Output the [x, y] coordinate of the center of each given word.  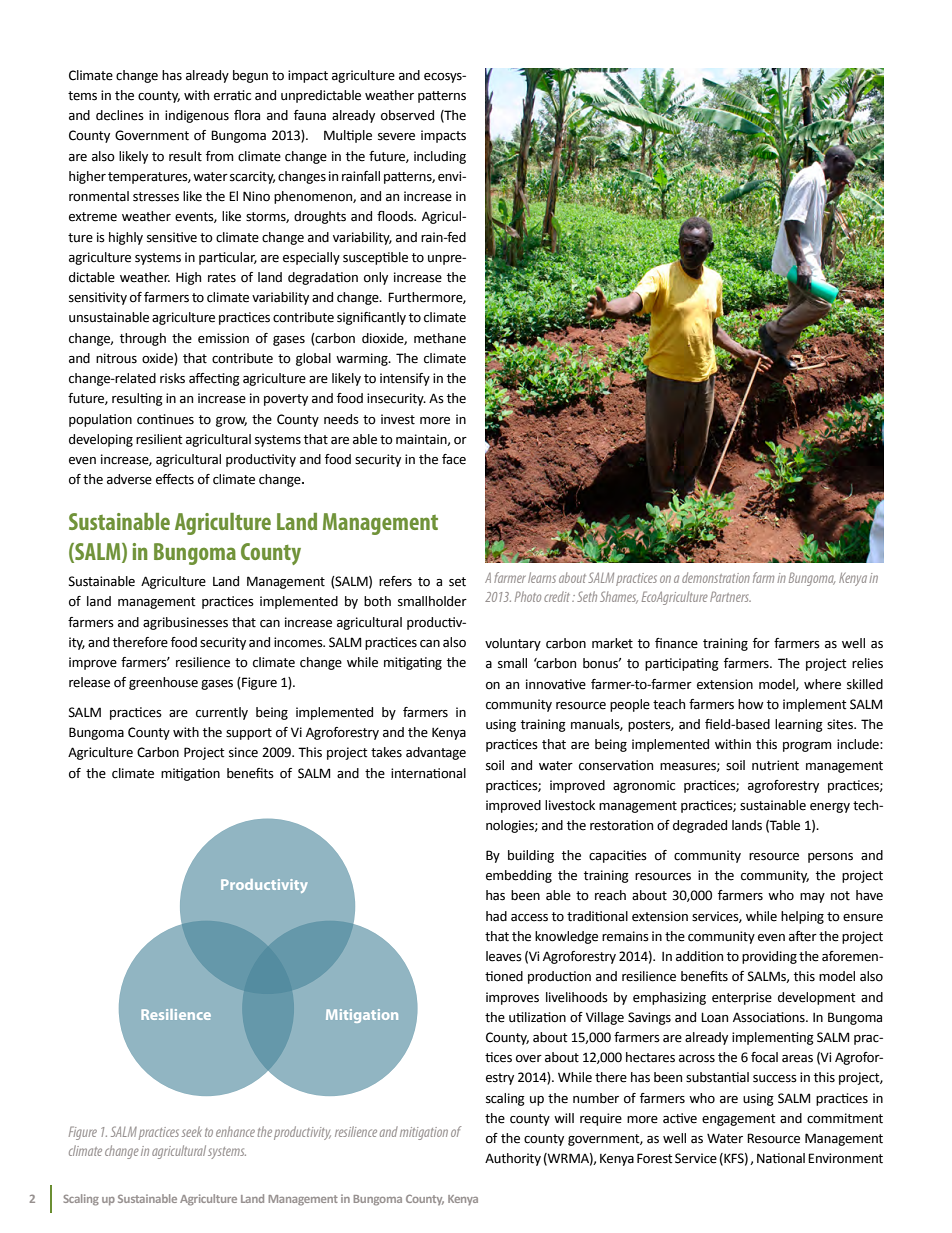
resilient [159, 439]
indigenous [197, 116]
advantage [436, 753]
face [454, 459]
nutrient [775, 765]
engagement [739, 1120]
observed [407, 115]
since [243, 752]
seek [192, 1131]
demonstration [716, 577]
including [440, 157]
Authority [513, 1159]
